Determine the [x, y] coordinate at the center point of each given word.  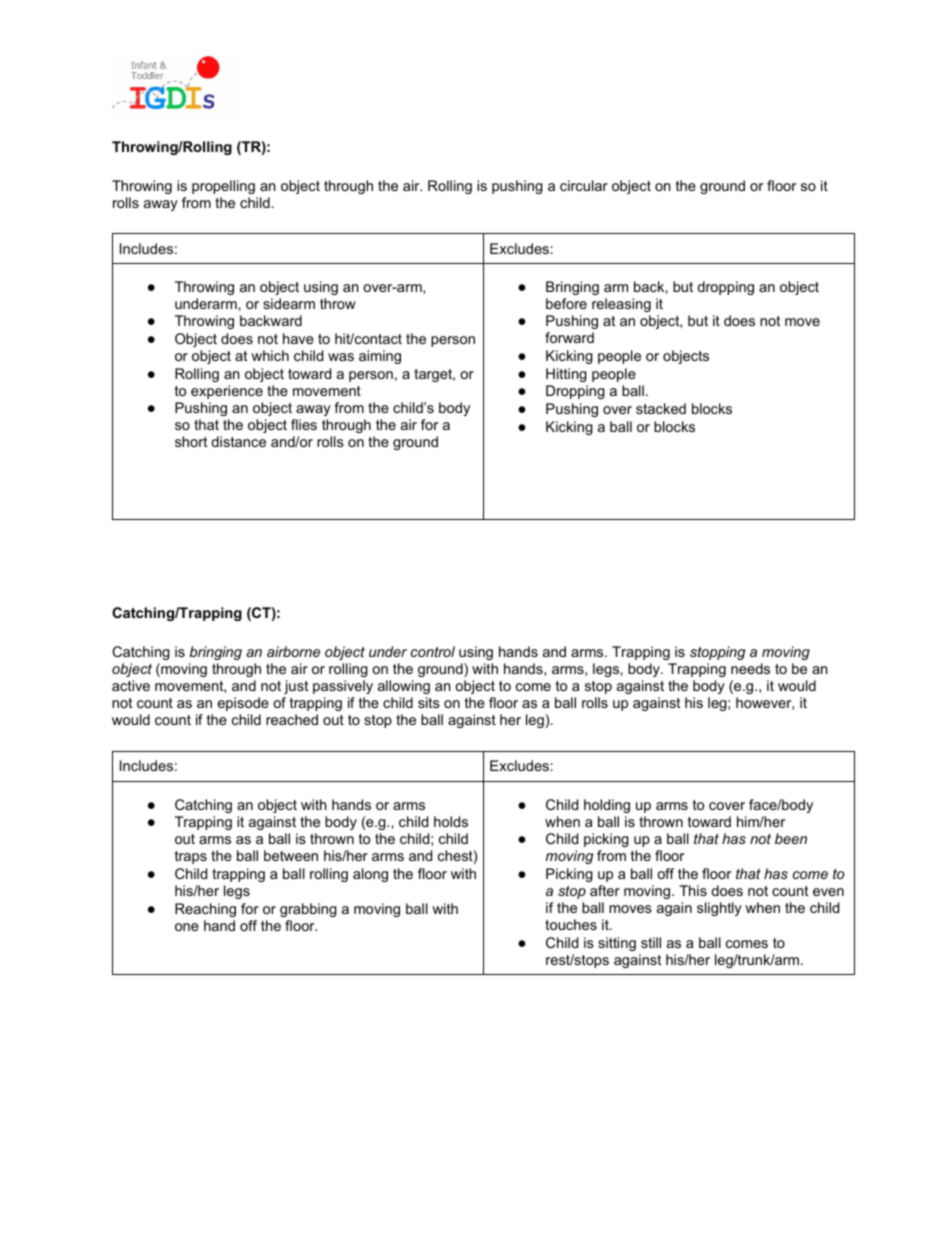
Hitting [566, 375]
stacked [661, 408]
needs [750, 668]
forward [569, 337]
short [191, 441]
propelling [223, 187]
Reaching [205, 910]
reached [292, 719]
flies [304, 424]
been [791, 838]
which [270, 355]
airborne [293, 651]
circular [584, 185]
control [433, 651]
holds [451, 821]
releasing [621, 305]
